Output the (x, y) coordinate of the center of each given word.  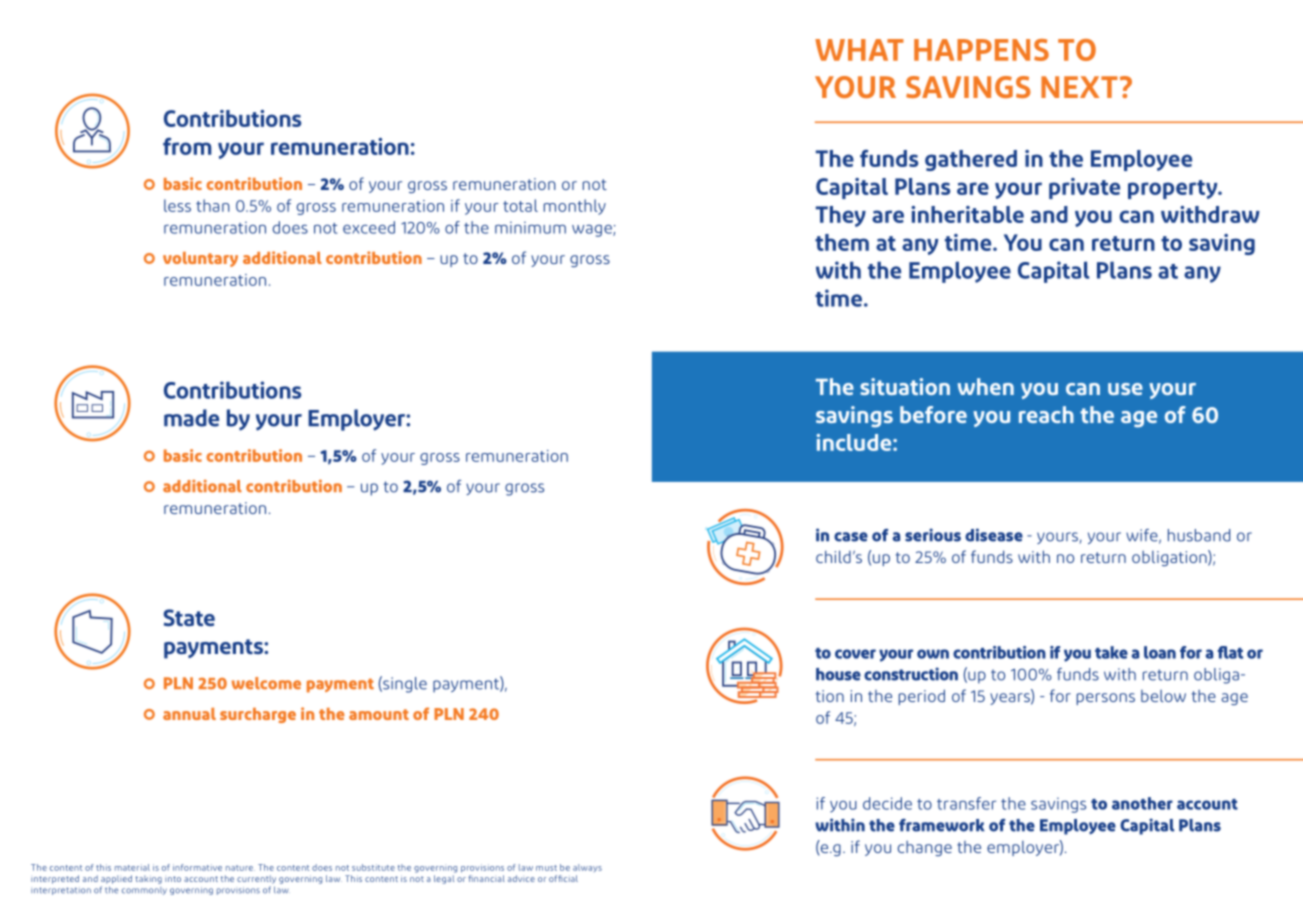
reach (1046, 414)
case (851, 537)
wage (593, 231)
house (838, 674)
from (187, 146)
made (191, 418)
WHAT (859, 50)
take (1111, 652)
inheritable (967, 214)
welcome (266, 683)
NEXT (1079, 87)
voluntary (200, 259)
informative (197, 867)
